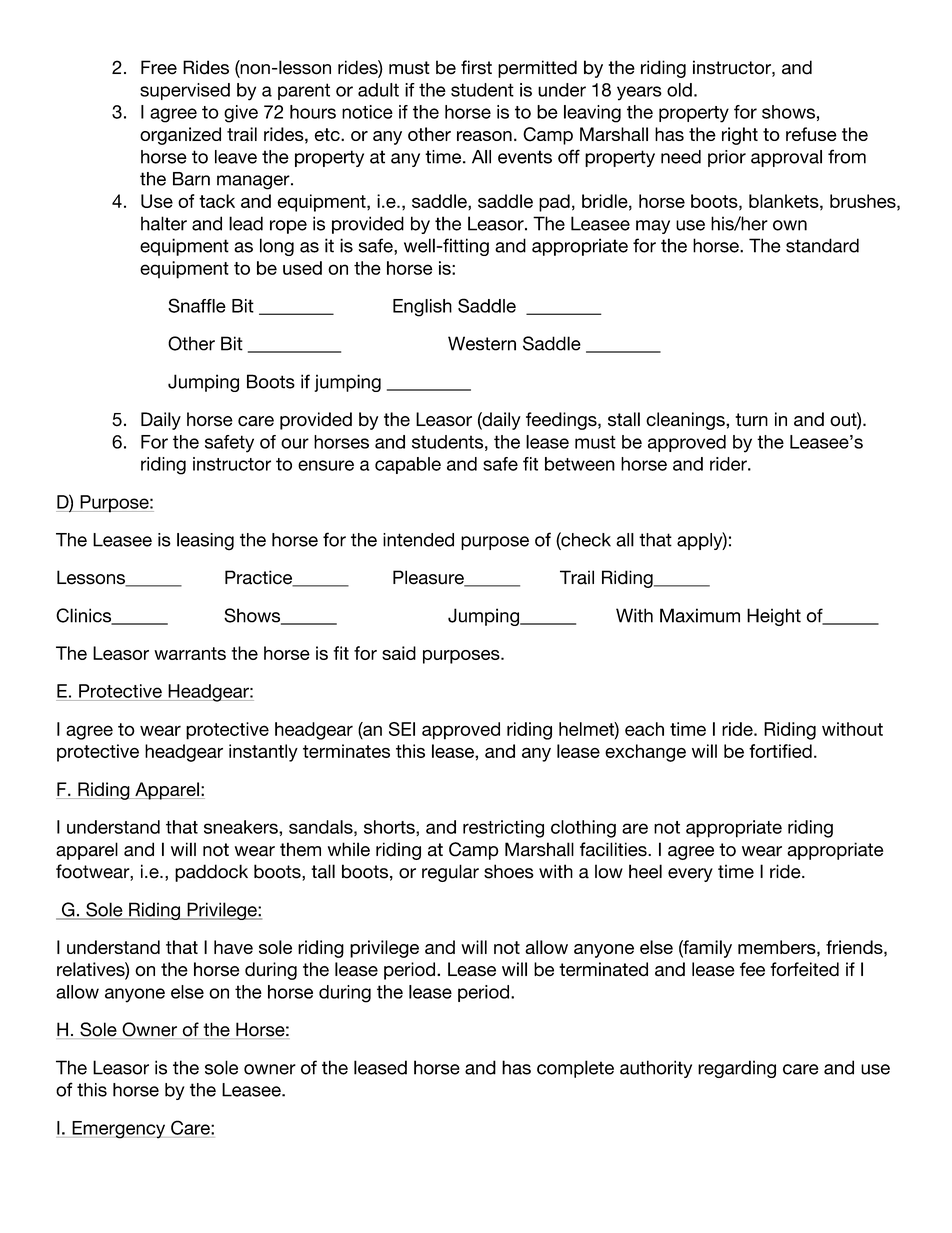  Describe the element at coordinates (780, 751) in the screenshot. I see `fortified` at that location.
